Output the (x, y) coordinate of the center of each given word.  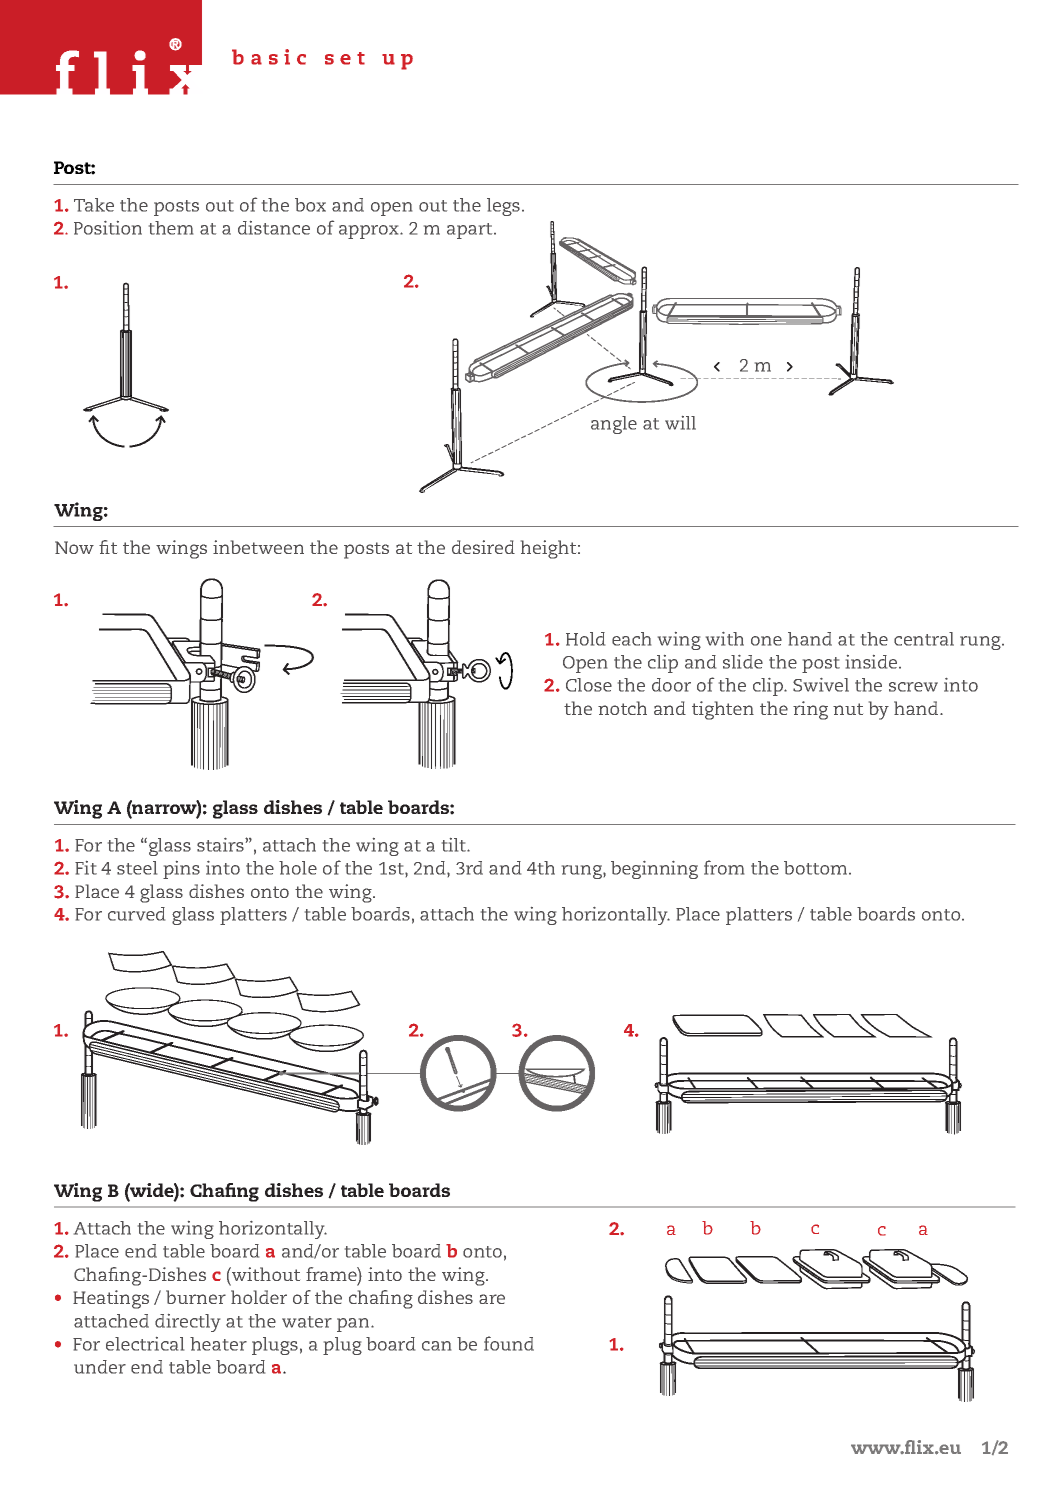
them (171, 228)
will (680, 423)
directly (187, 1323)
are (492, 1299)
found (509, 1343)
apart (471, 231)
